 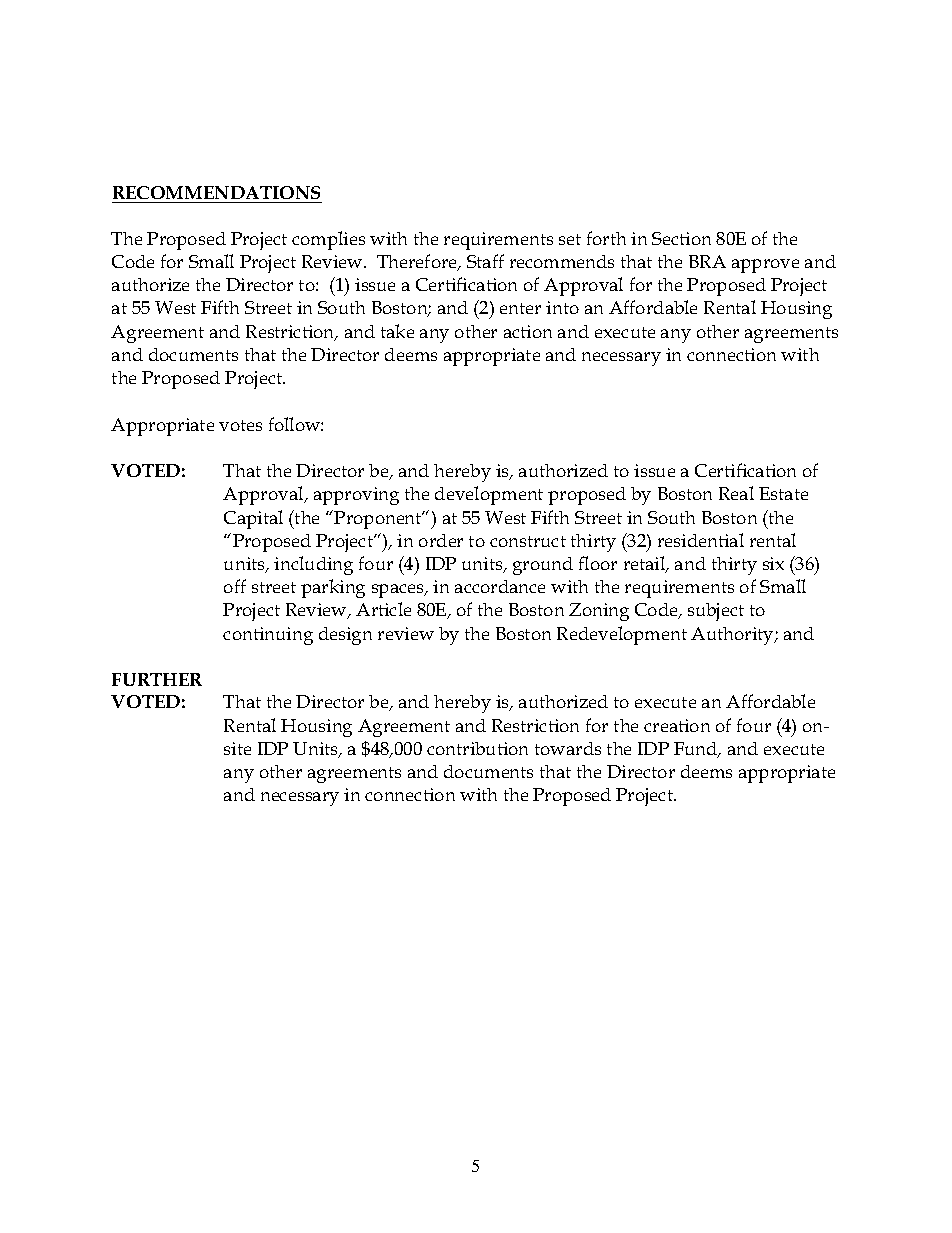 I want to click on Staff, so click(x=485, y=261).
